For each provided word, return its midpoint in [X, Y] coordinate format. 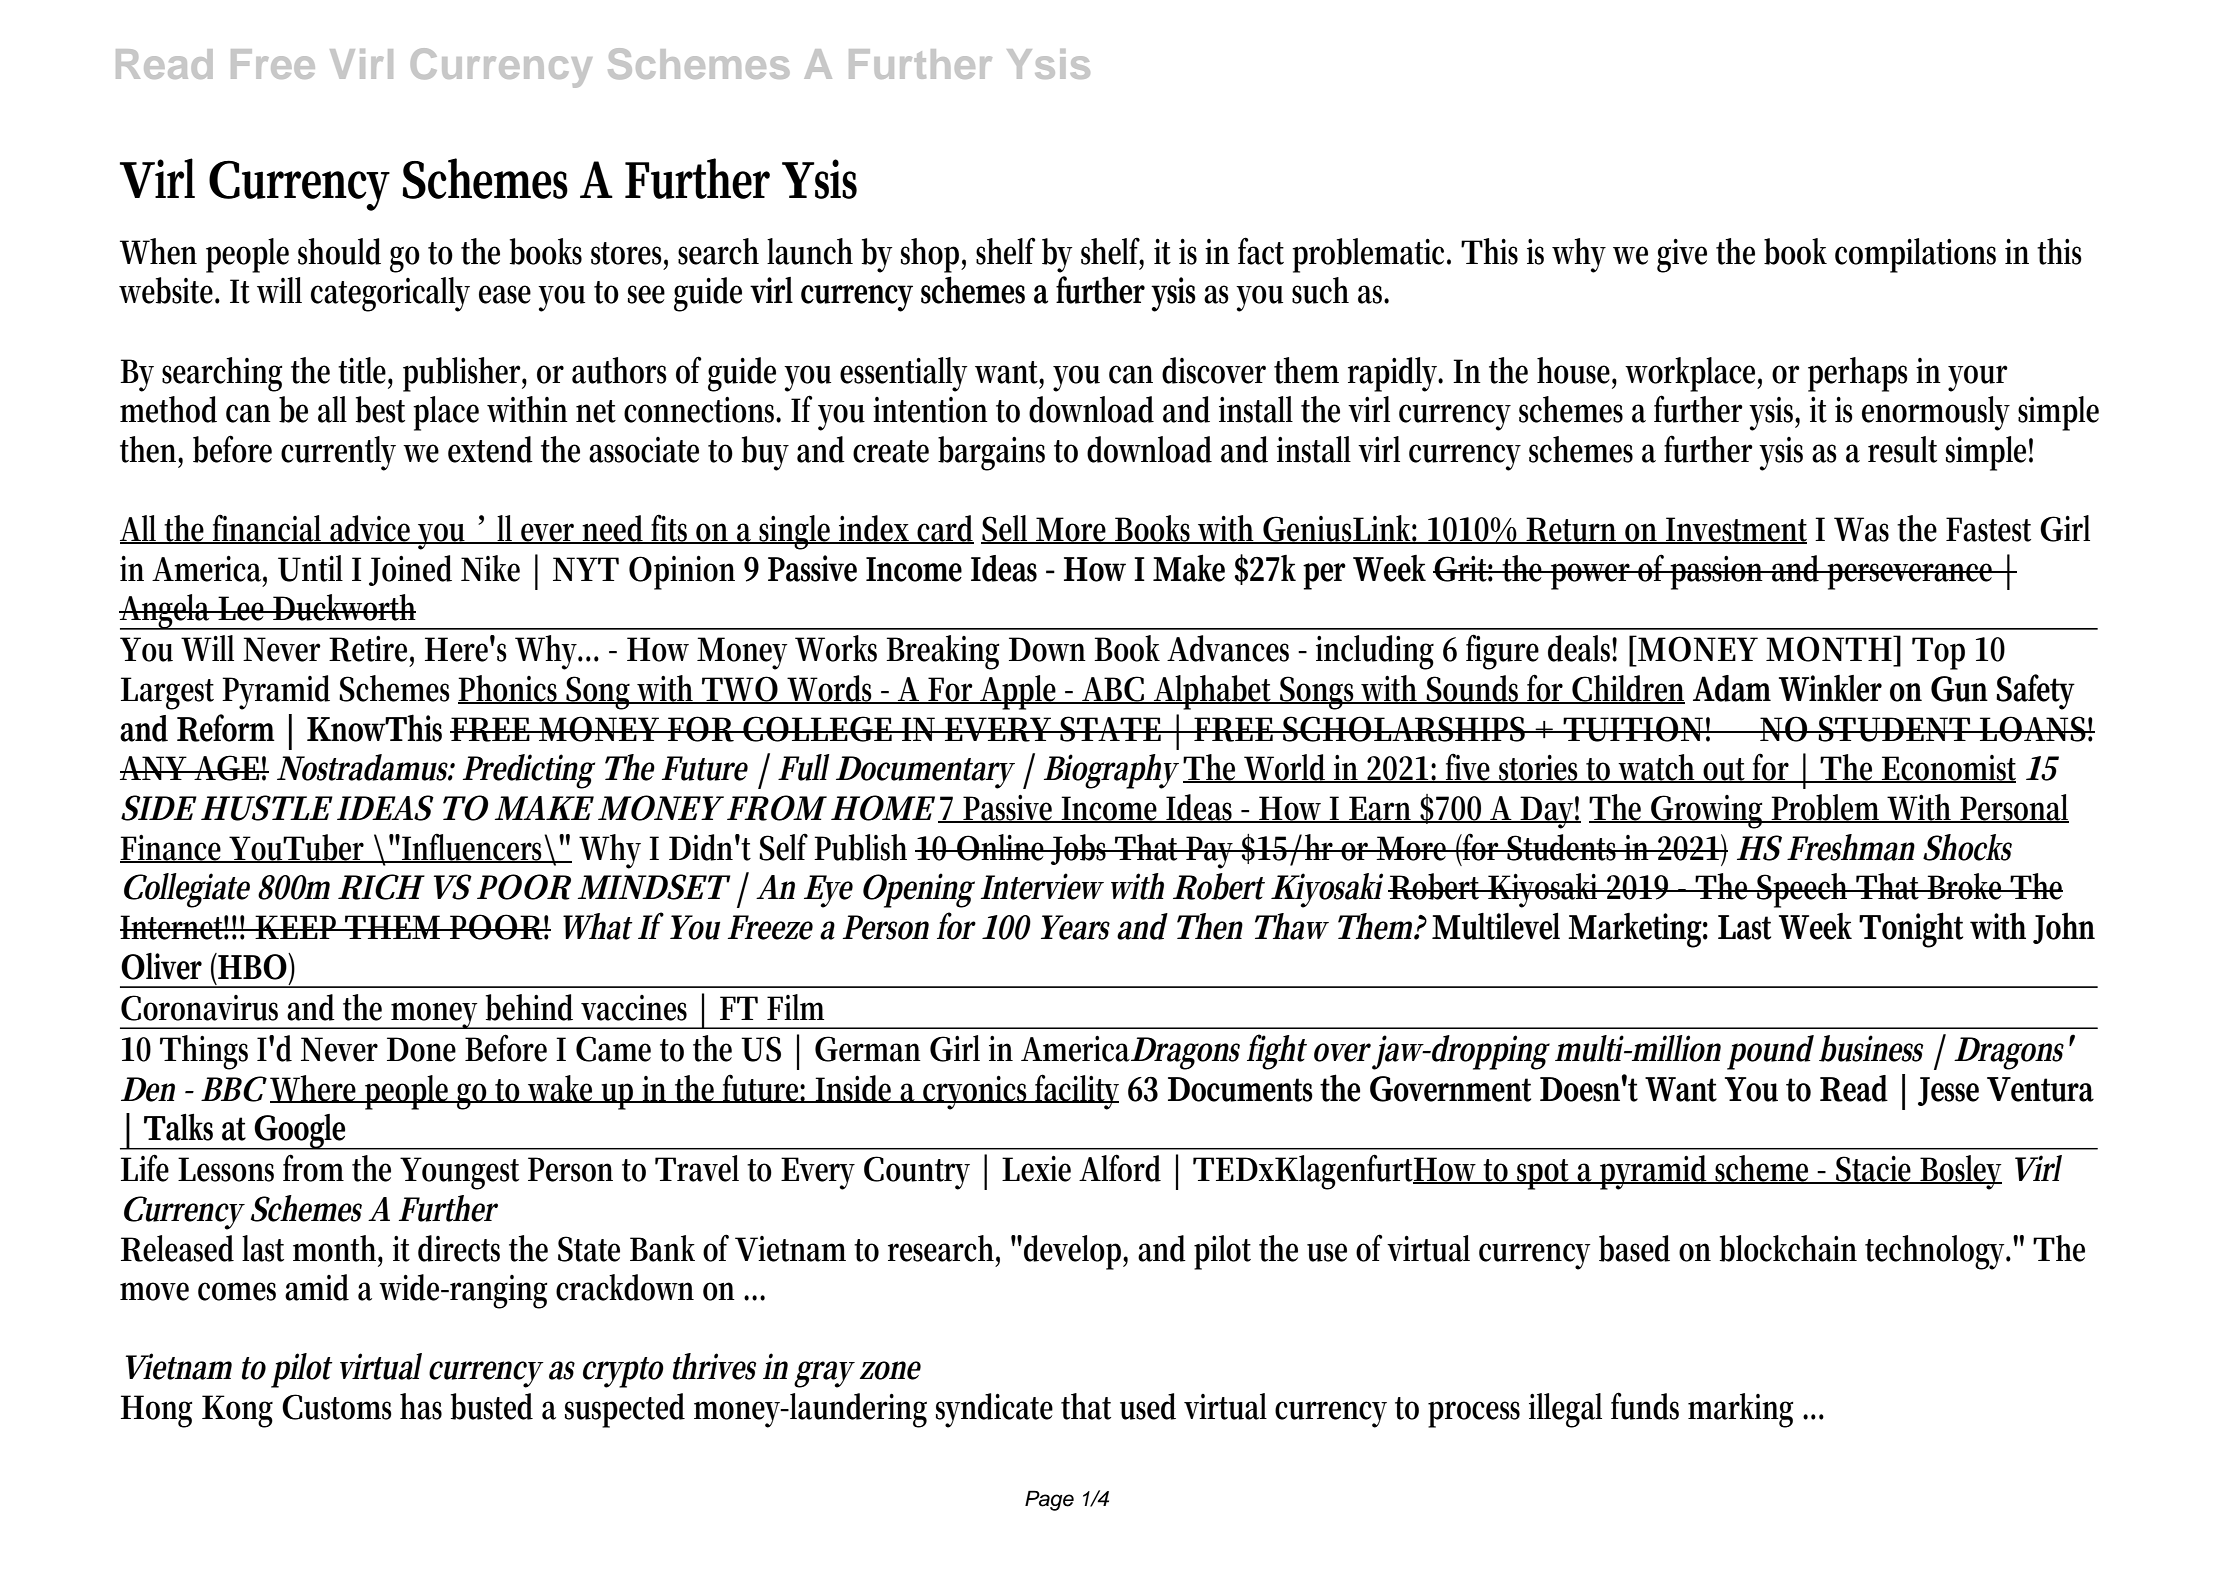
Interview [1042, 886]
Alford [1120, 1168]
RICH [380, 887]
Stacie [1875, 1170]
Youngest [459, 1173]
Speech [1804, 890]
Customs [337, 1407]
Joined [410, 570]
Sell [1007, 529]
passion [1719, 573]
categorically [390, 294]
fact [1261, 251]
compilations [1915, 255]
